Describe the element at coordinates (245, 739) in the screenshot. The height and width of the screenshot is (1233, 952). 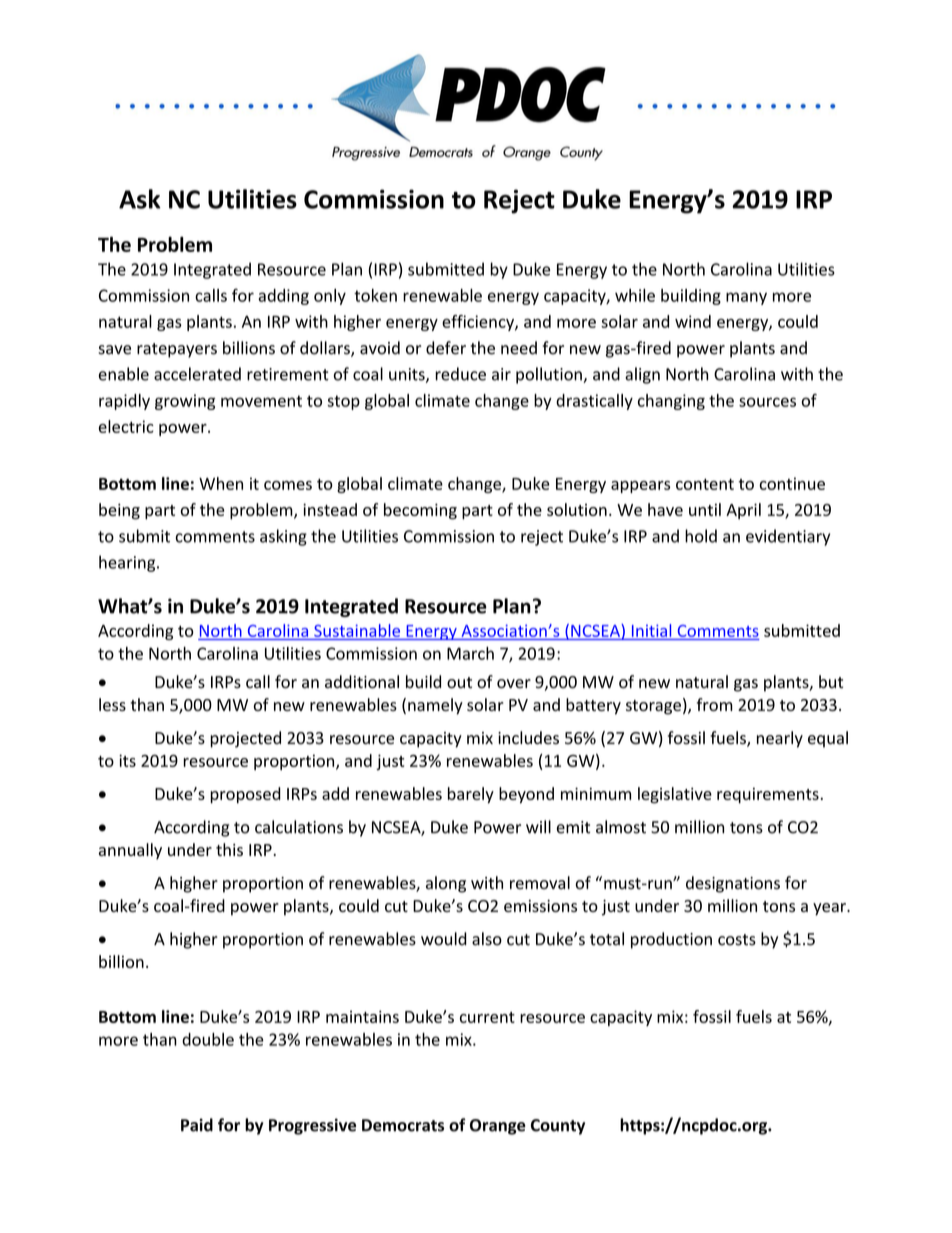
I see `projected` at that location.
